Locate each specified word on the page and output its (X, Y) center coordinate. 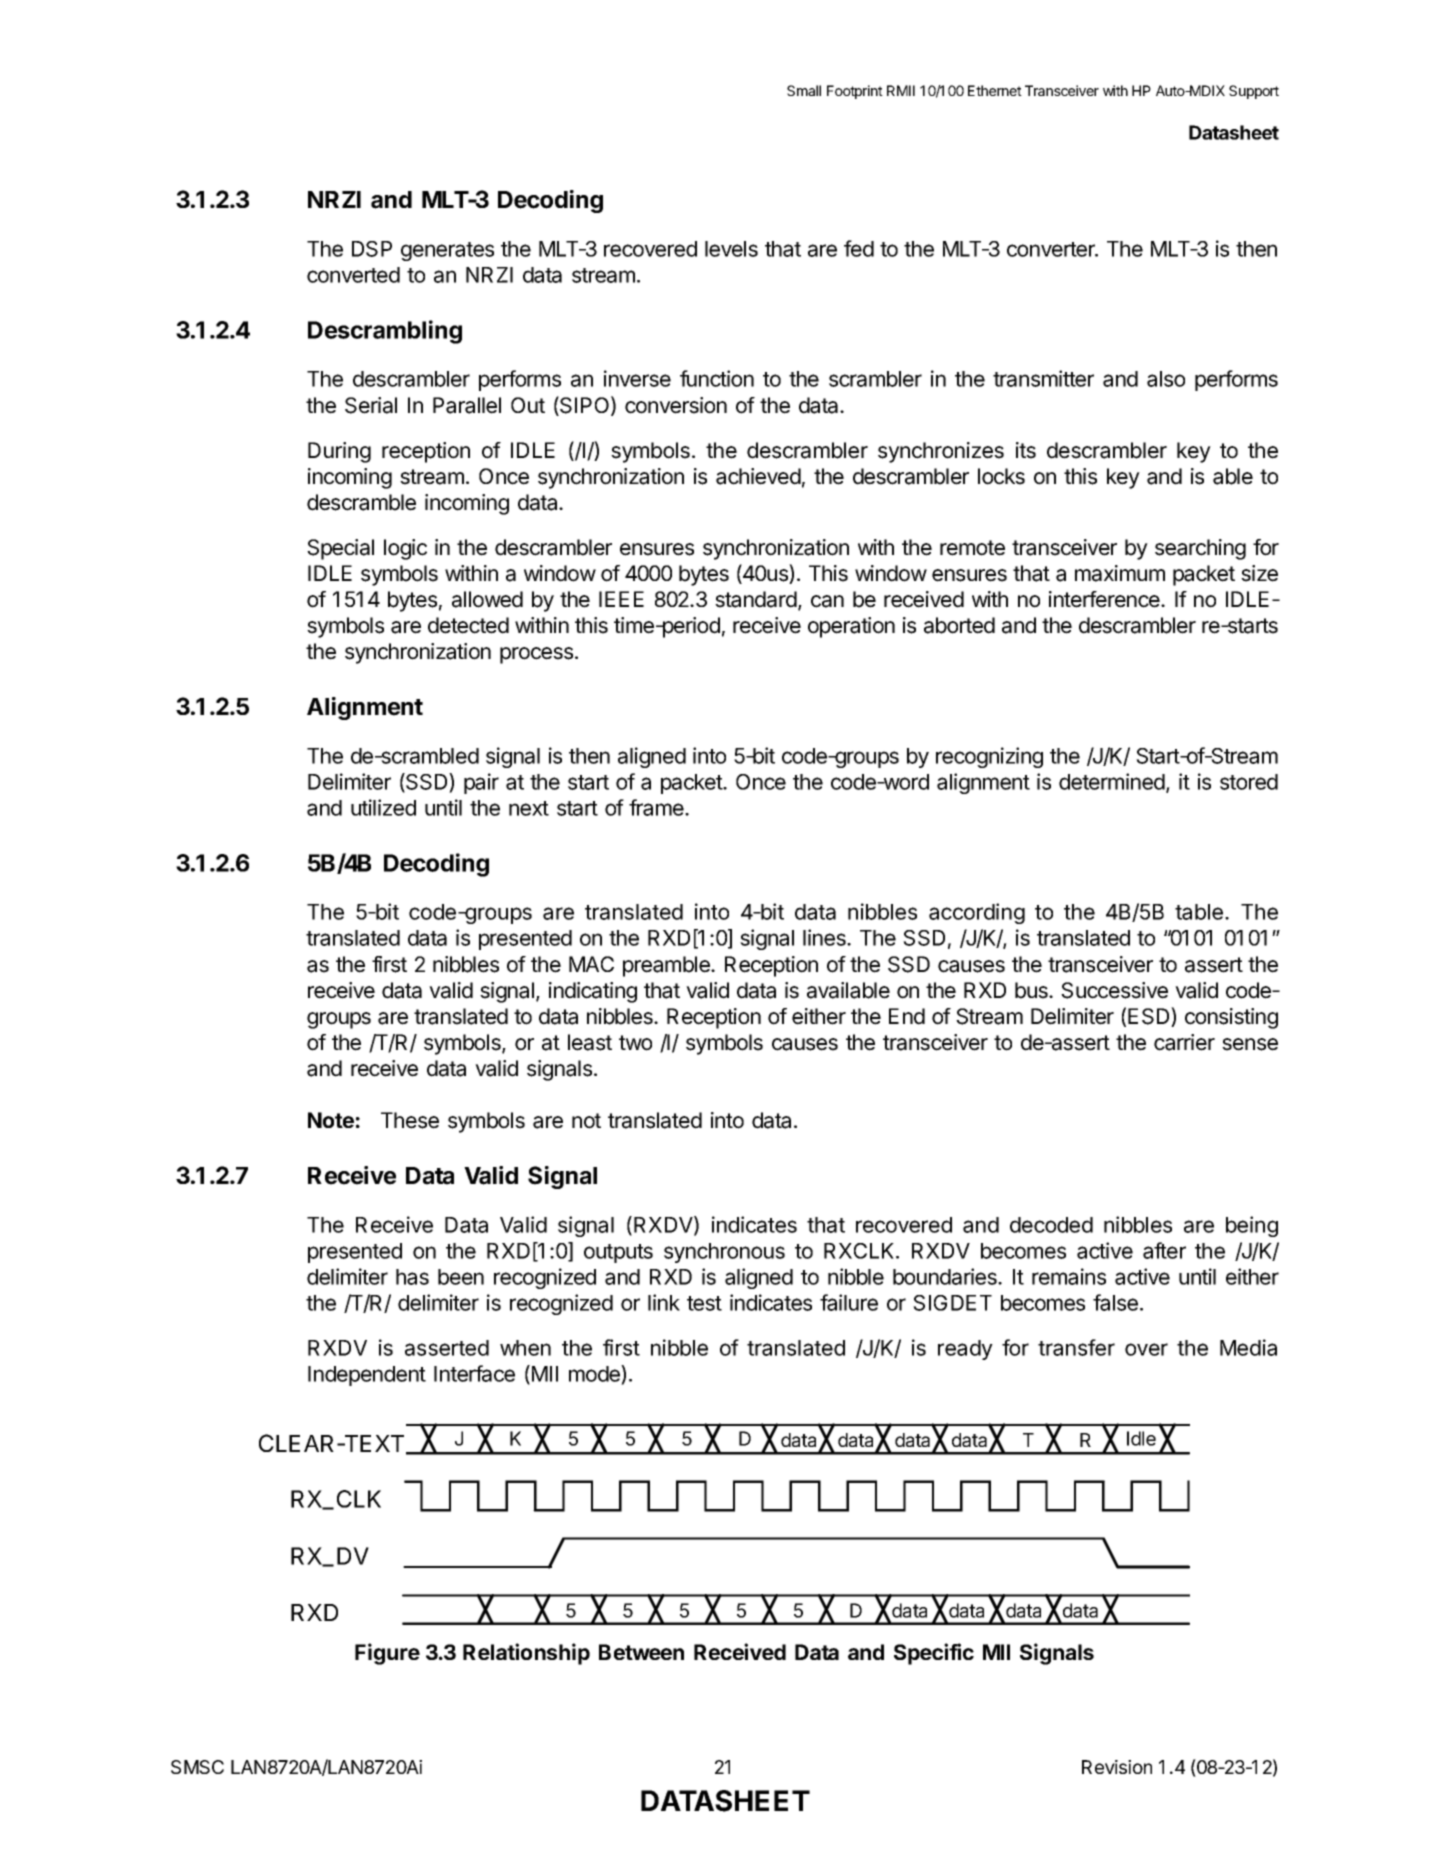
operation (851, 627)
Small (804, 90)
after (1164, 1250)
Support (1254, 92)
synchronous (724, 1253)
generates (447, 251)
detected (468, 625)
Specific (934, 1654)
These (410, 1120)
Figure (387, 1654)
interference (1105, 599)
